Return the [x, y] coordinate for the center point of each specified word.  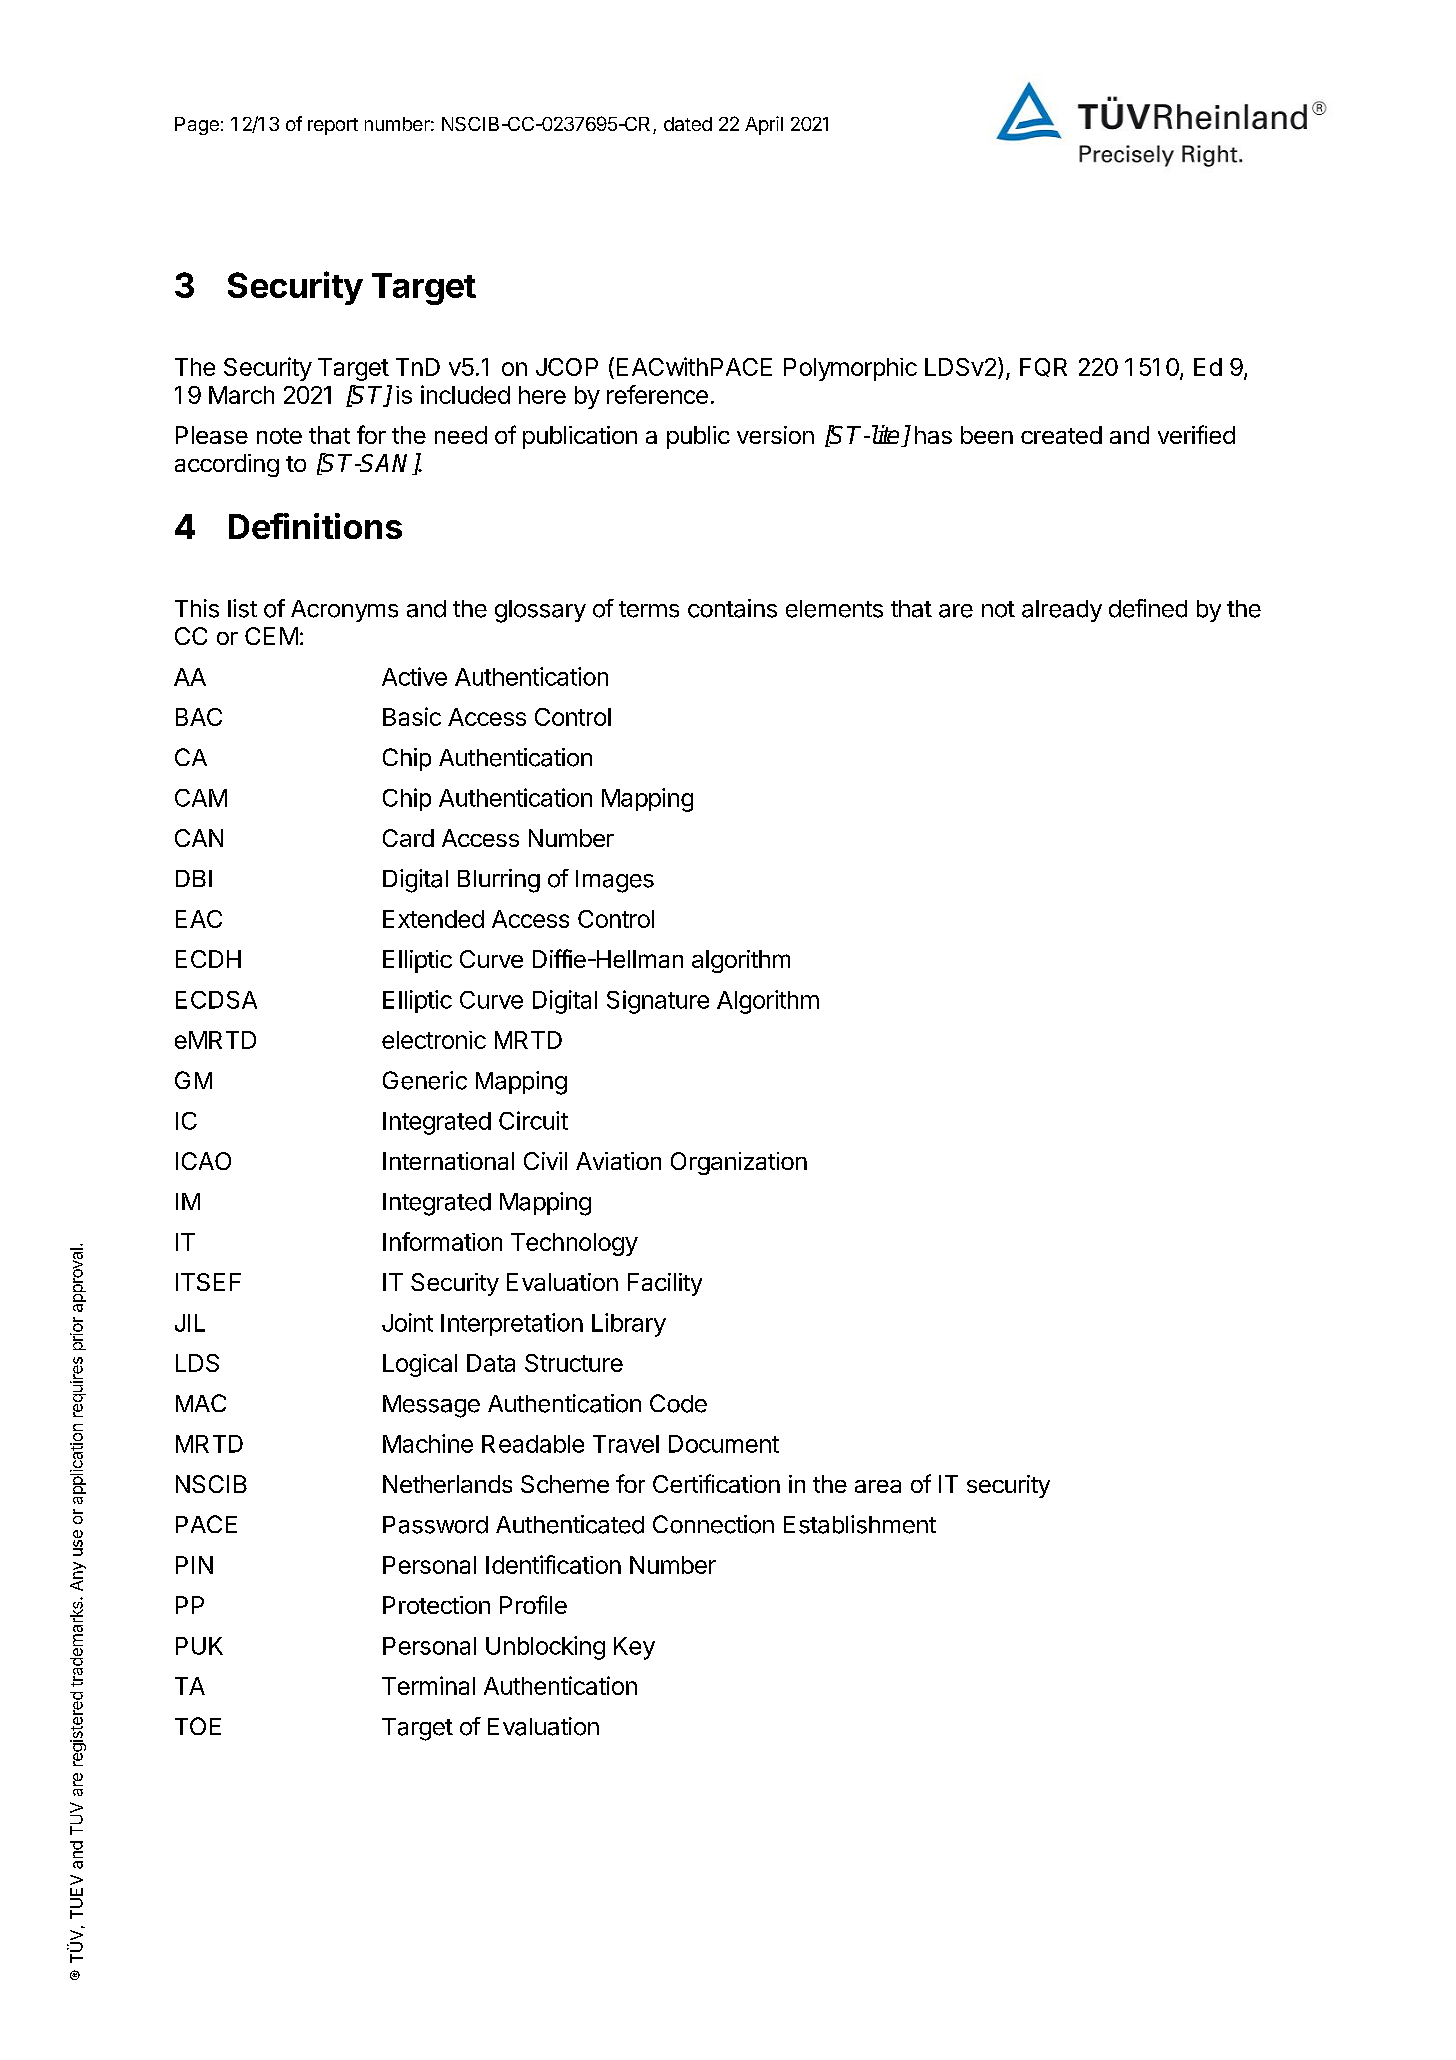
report [333, 126]
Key [634, 1648]
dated [688, 124]
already [1062, 611]
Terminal [428, 1685]
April [764, 125]
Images [615, 881]
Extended [433, 919]
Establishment [860, 1524]
